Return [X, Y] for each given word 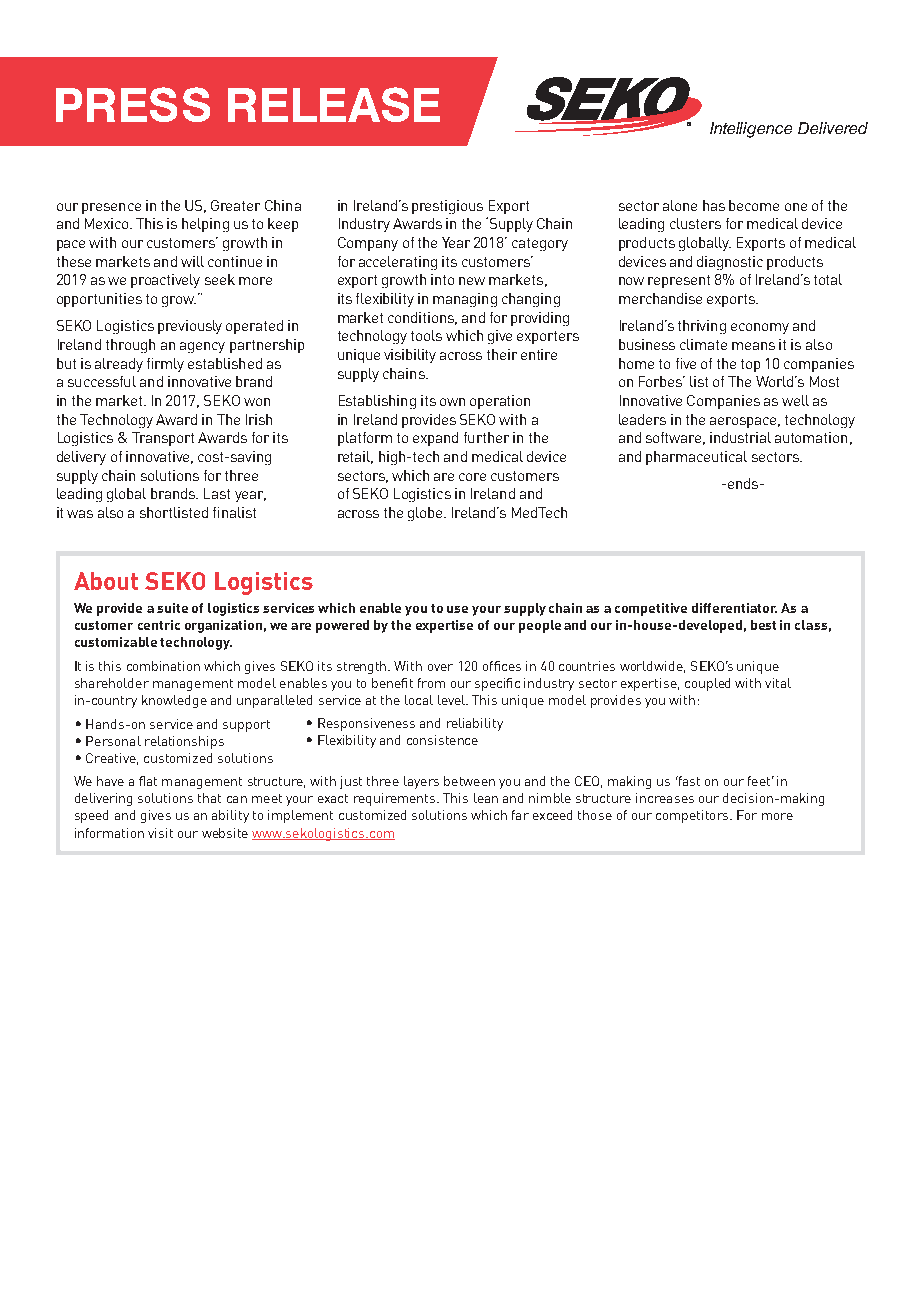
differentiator [734, 608]
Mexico [108, 223]
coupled [707, 684]
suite [172, 608]
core [472, 477]
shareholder [112, 683]
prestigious [447, 207]
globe [426, 514]
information [109, 833]
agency [202, 347]
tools [426, 335]
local [419, 700]
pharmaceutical [696, 458]
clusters [695, 223]
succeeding [121, 477]
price [714, 355]
